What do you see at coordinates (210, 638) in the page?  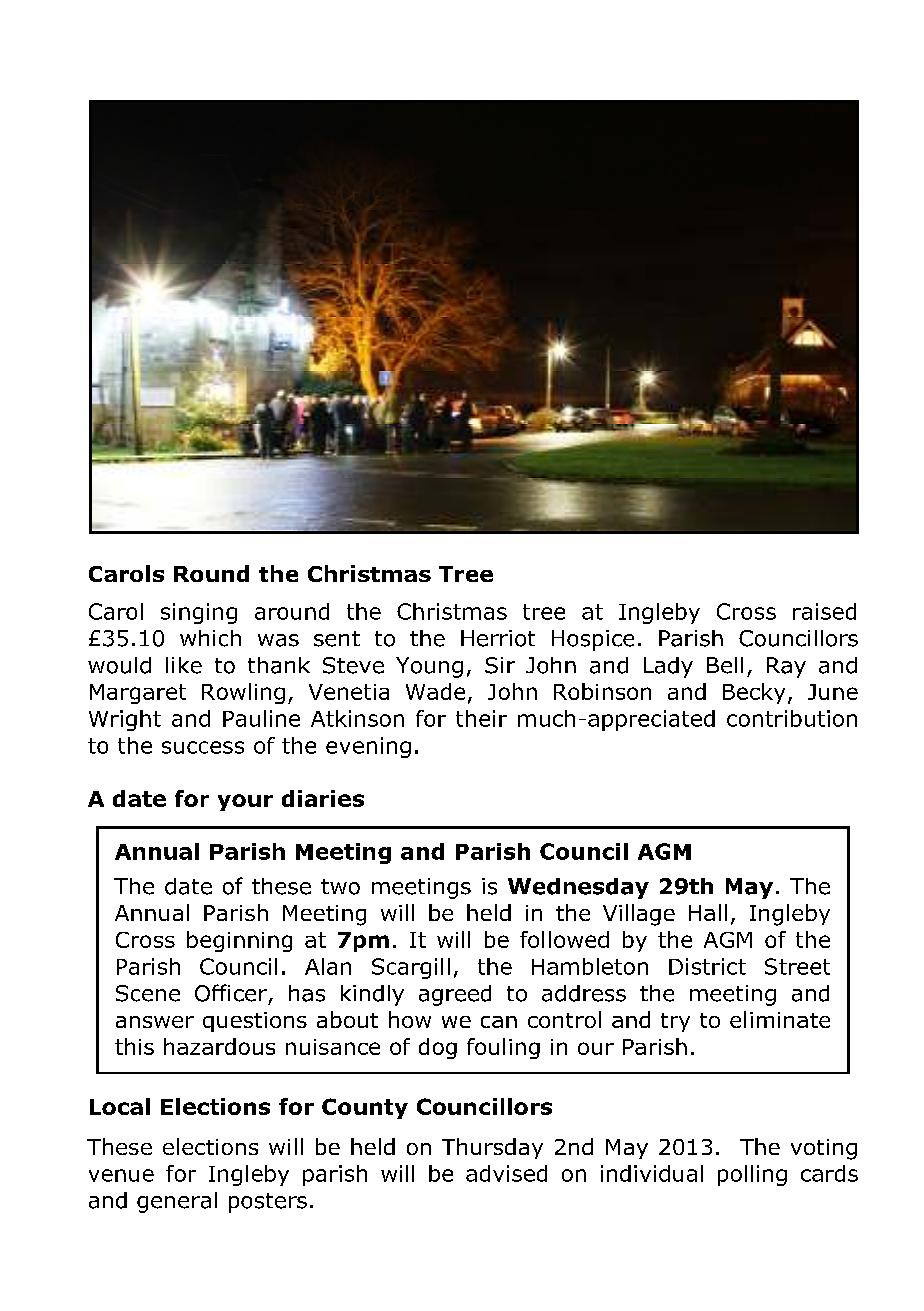 I see `which` at bounding box center [210, 638].
